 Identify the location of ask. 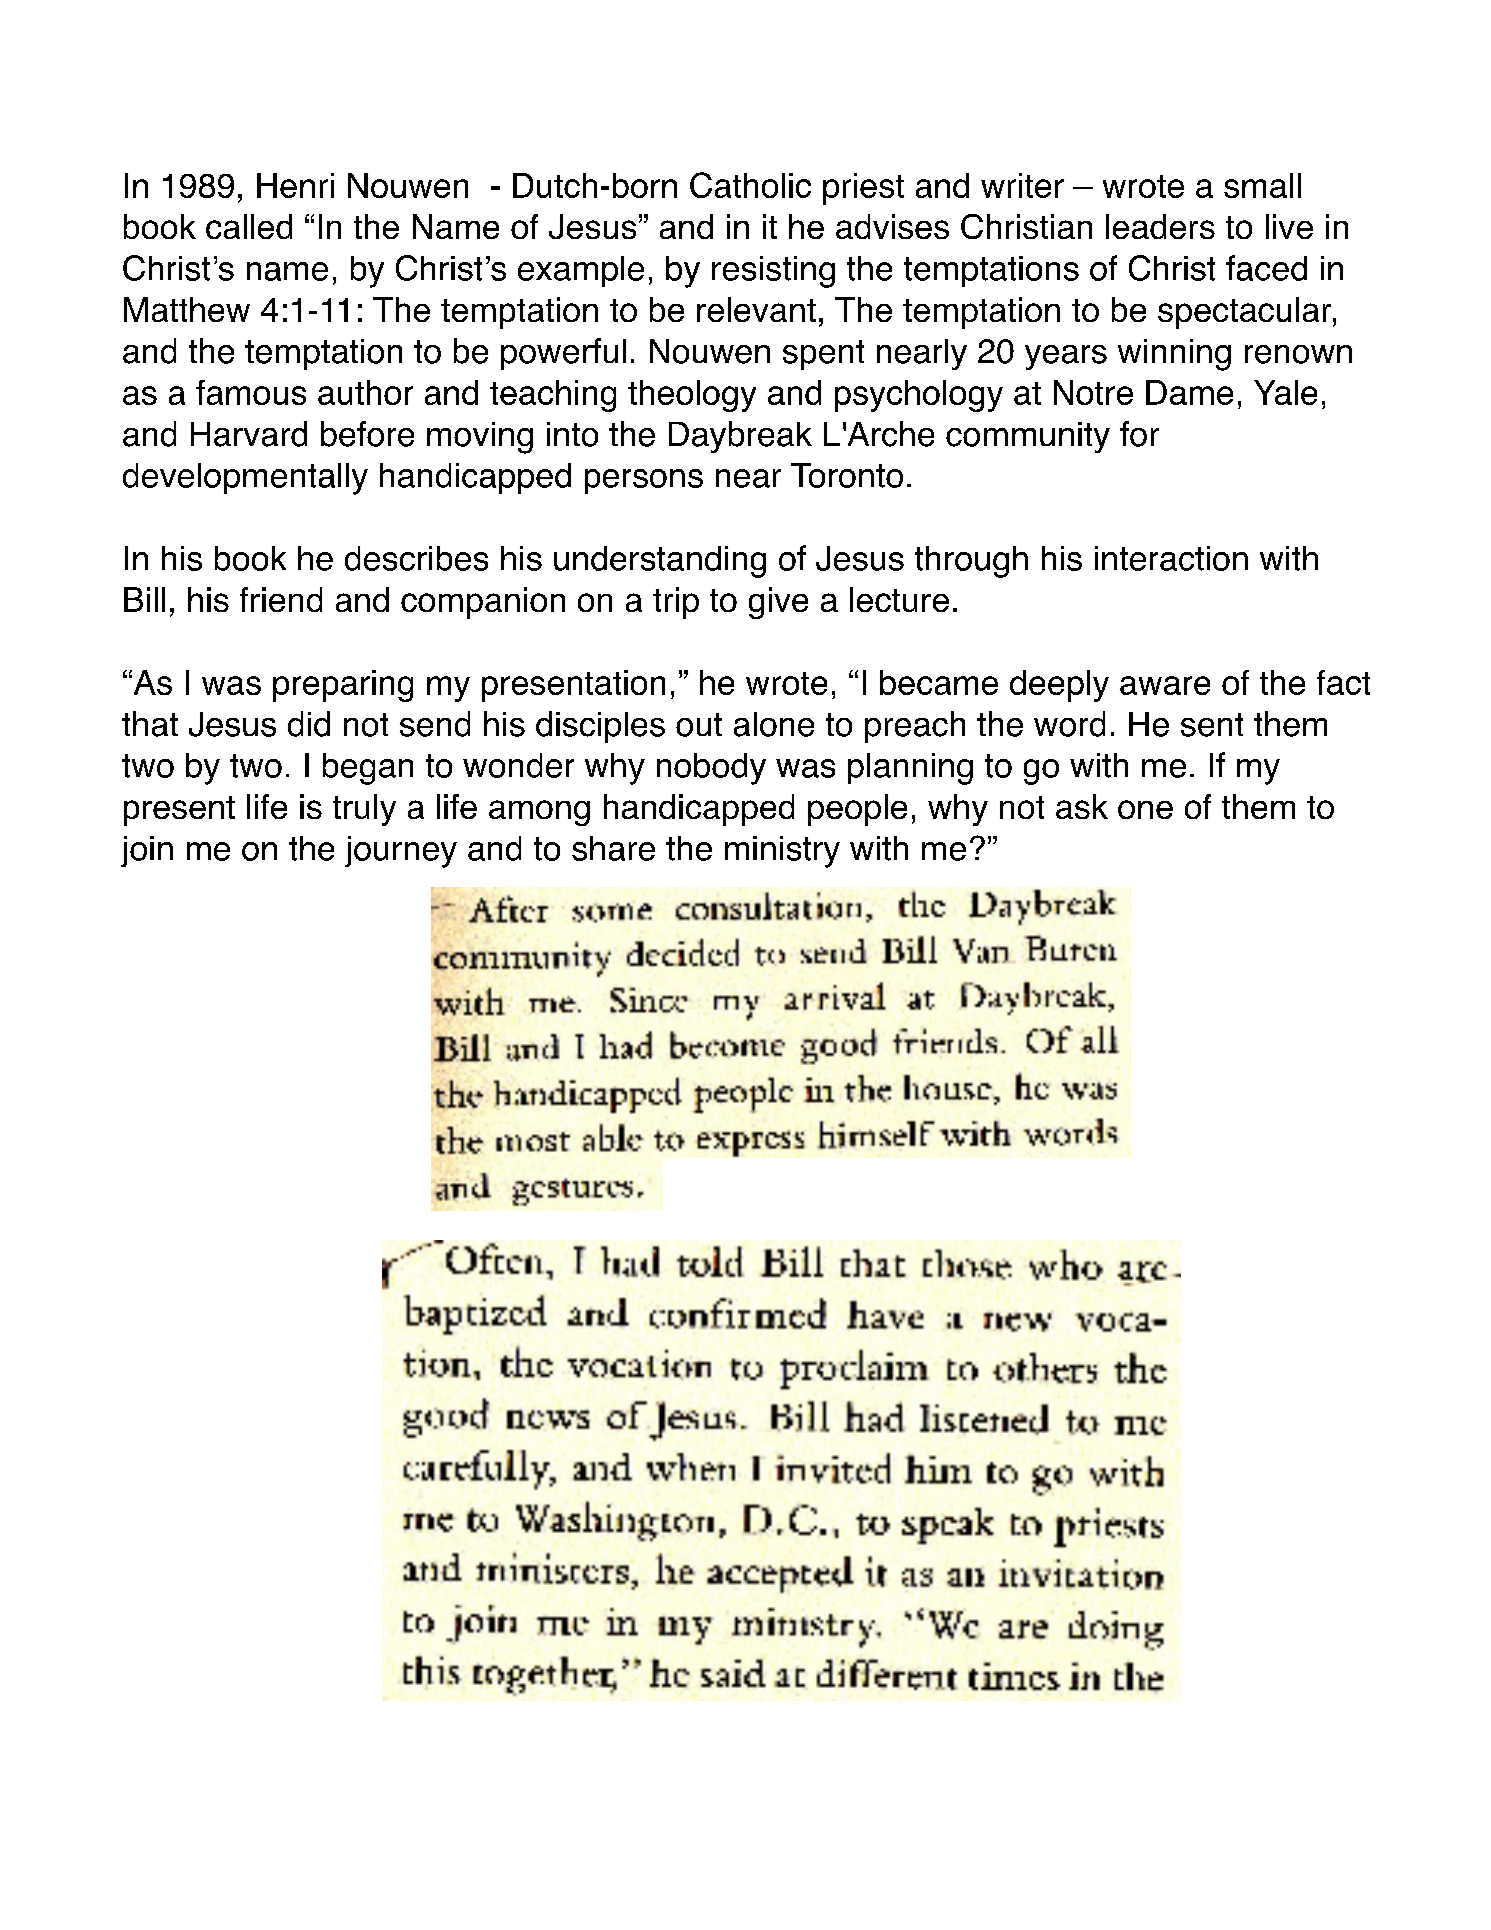
(1082, 806).
